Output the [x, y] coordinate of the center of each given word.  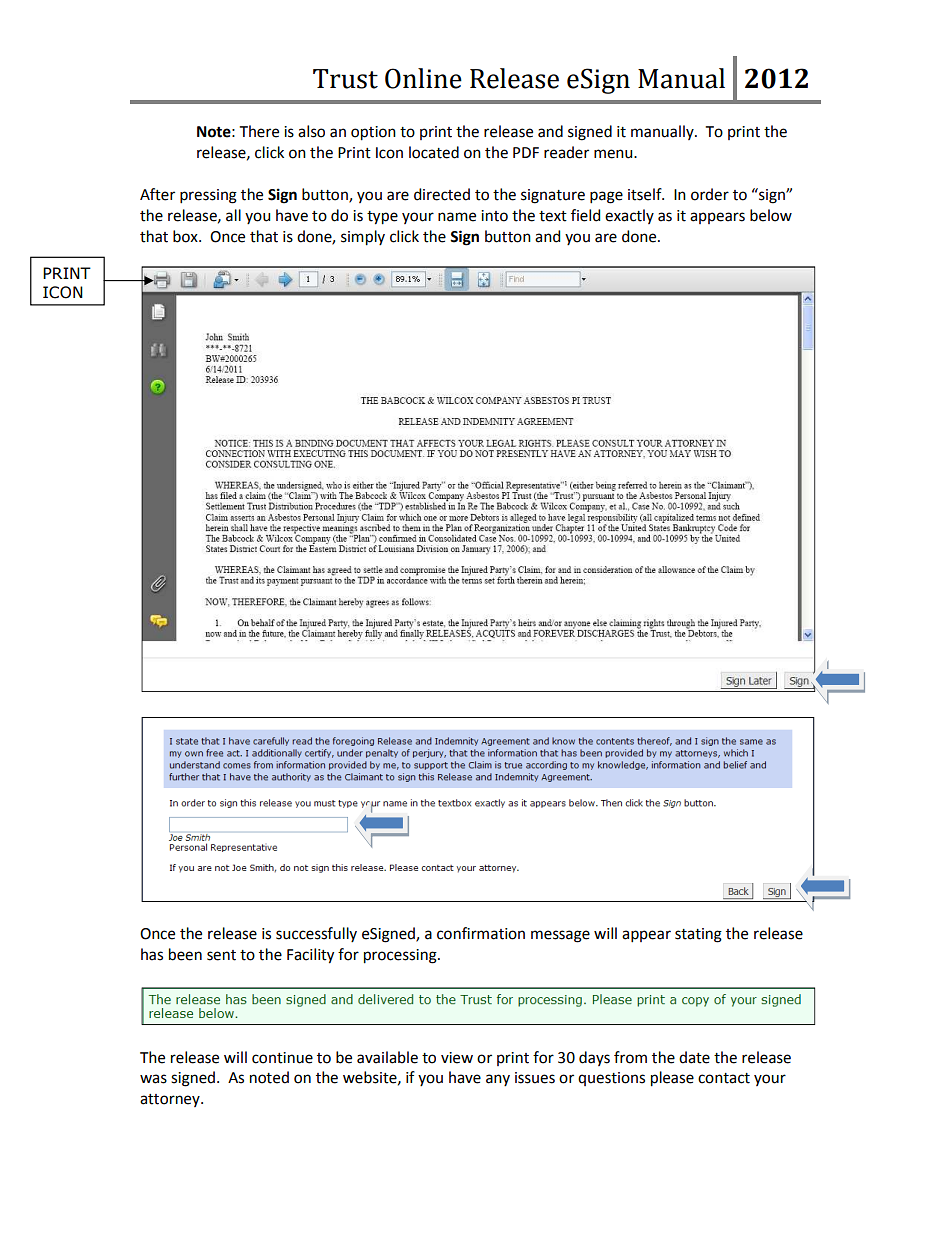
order [710, 194]
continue [282, 1058]
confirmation [481, 933]
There [259, 131]
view [457, 1058]
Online [423, 78]
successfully [316, 934]
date [694, 1057]
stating [698, 935]
